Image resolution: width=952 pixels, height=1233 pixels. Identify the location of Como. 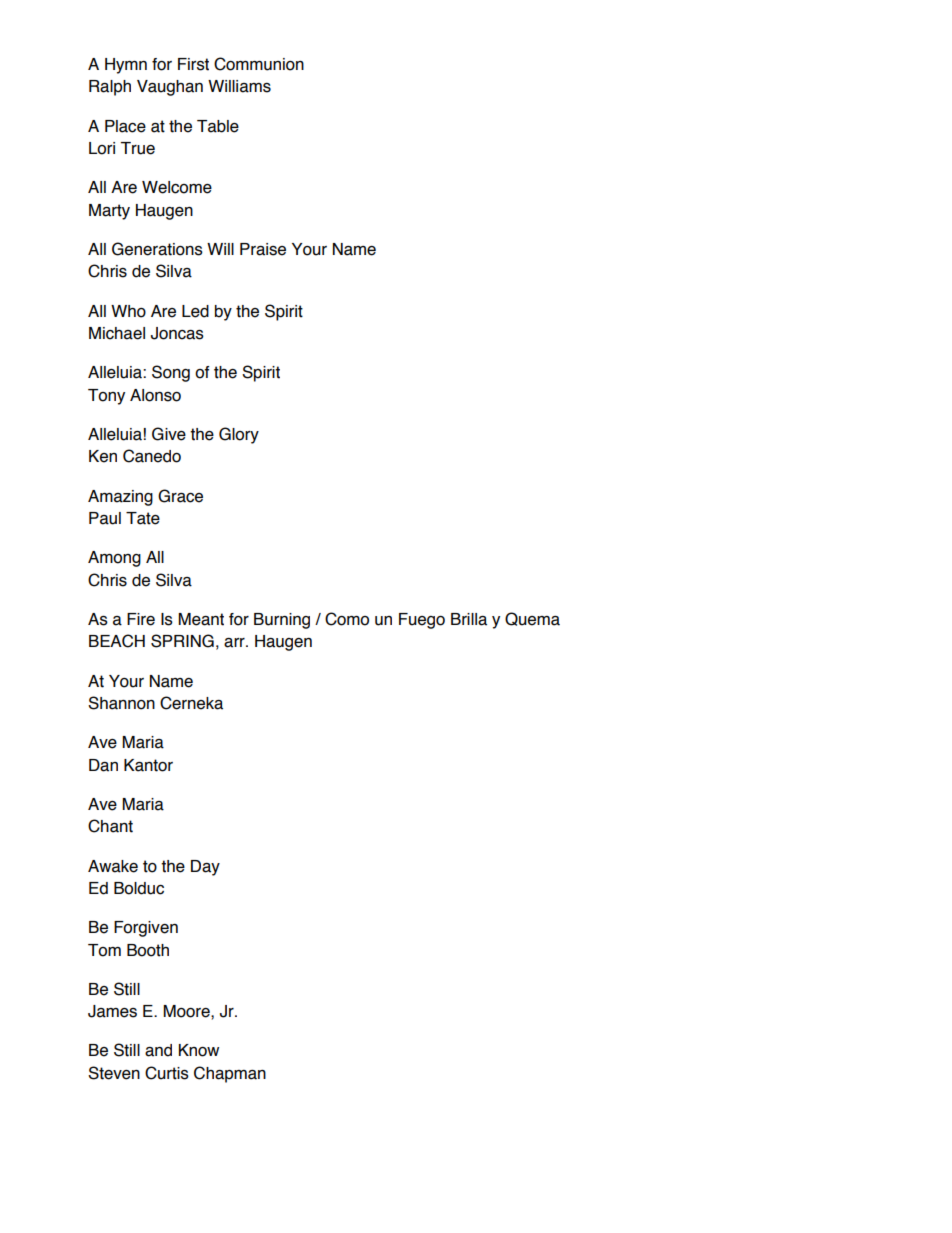
(347, 619).
